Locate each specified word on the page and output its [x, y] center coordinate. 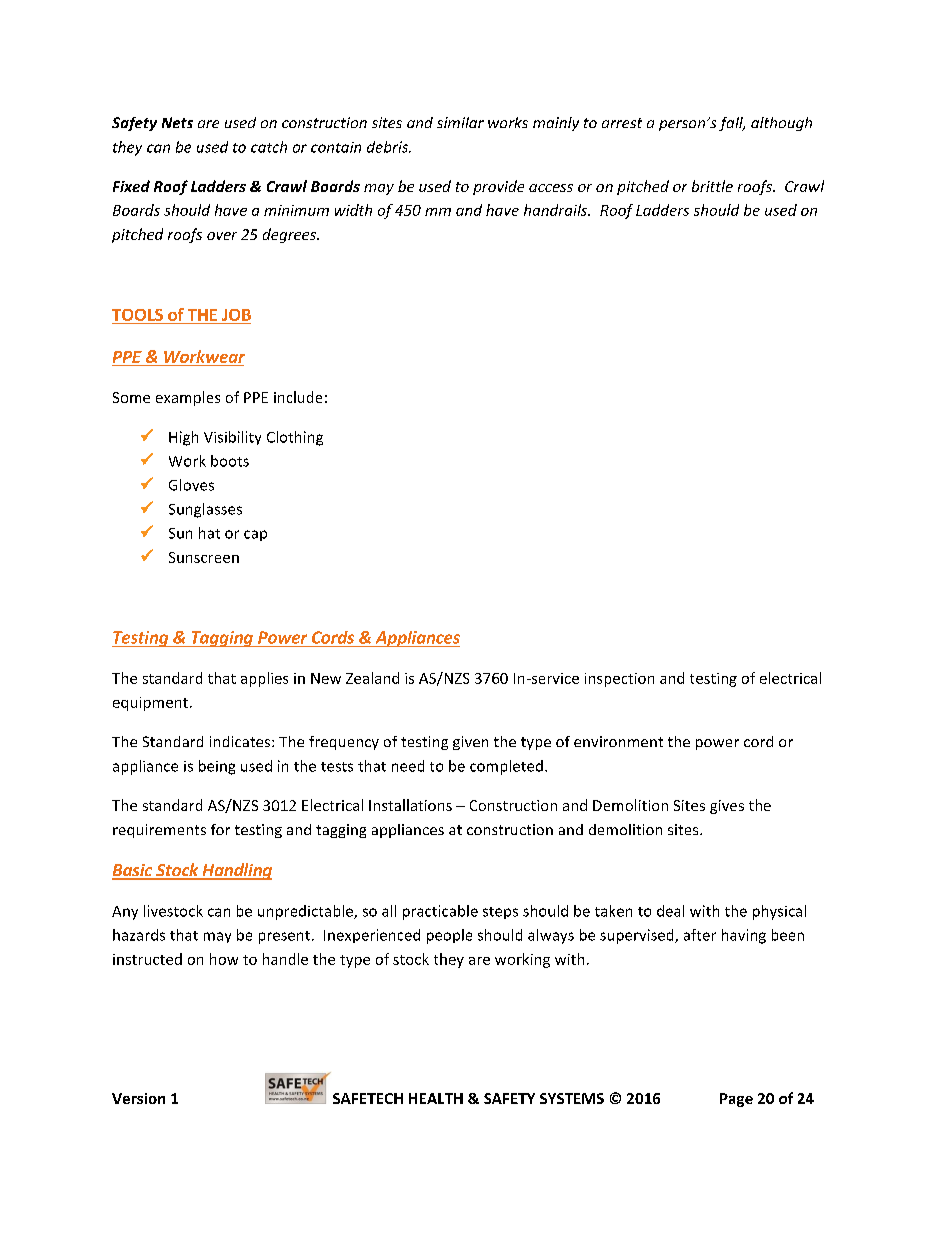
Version [138, 1098]
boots [230, 461]
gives [727, 807]
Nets [177, 122]
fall [732, 124]
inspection [619, 680]
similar [460, 122]
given [470, 743]
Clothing [295, 438]
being [217, 767]
